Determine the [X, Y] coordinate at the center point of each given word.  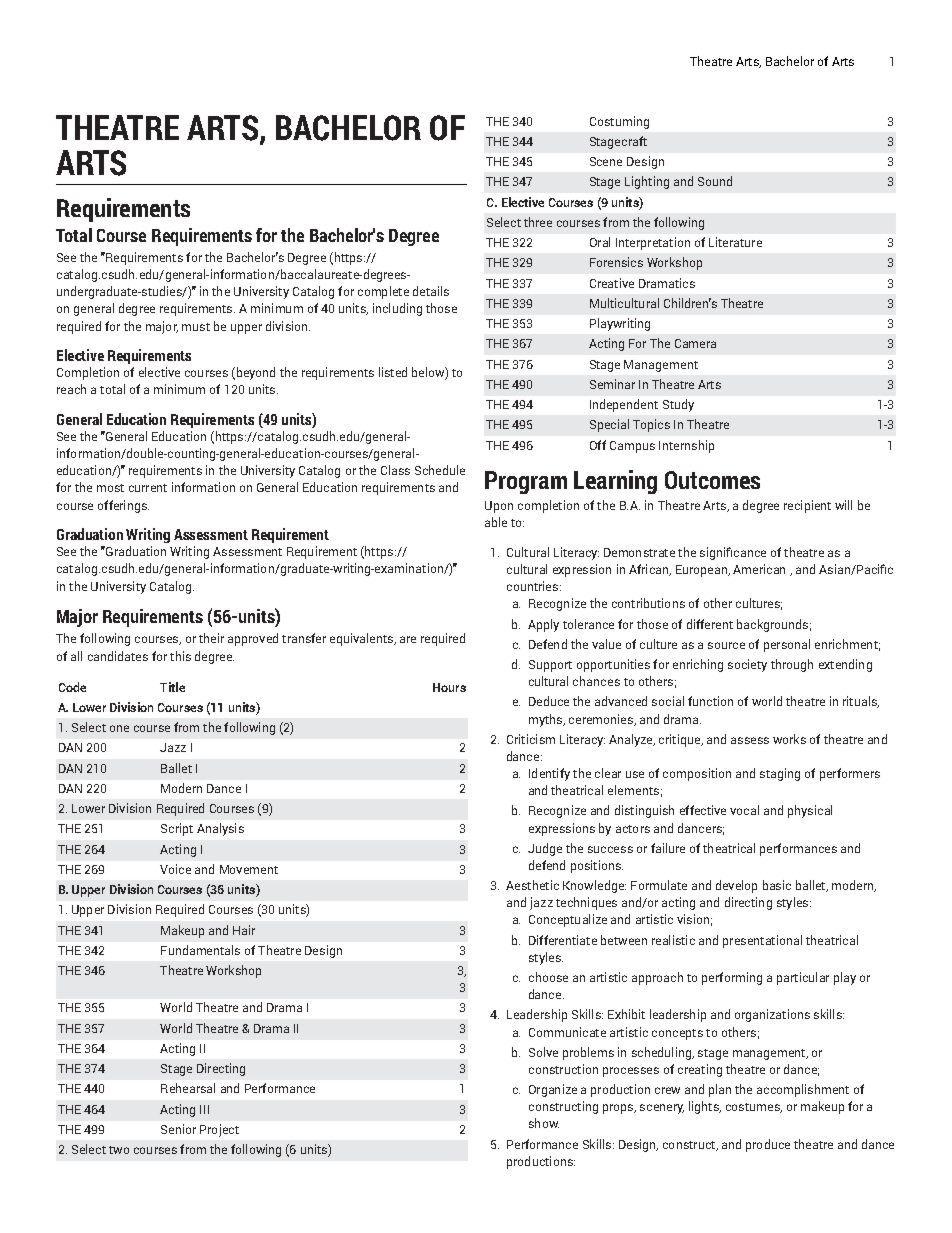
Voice [175, 869]
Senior [178, 1129]
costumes [754, 1108]
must [196, 327]
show [544, 1123]
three [538, 222]
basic [777, 885]
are [408, 639]
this [180, 656]
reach [71, 389]
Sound [715, 181]
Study [678, 405]
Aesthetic [532, 885]
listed [393, 372]
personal [787, 645]
